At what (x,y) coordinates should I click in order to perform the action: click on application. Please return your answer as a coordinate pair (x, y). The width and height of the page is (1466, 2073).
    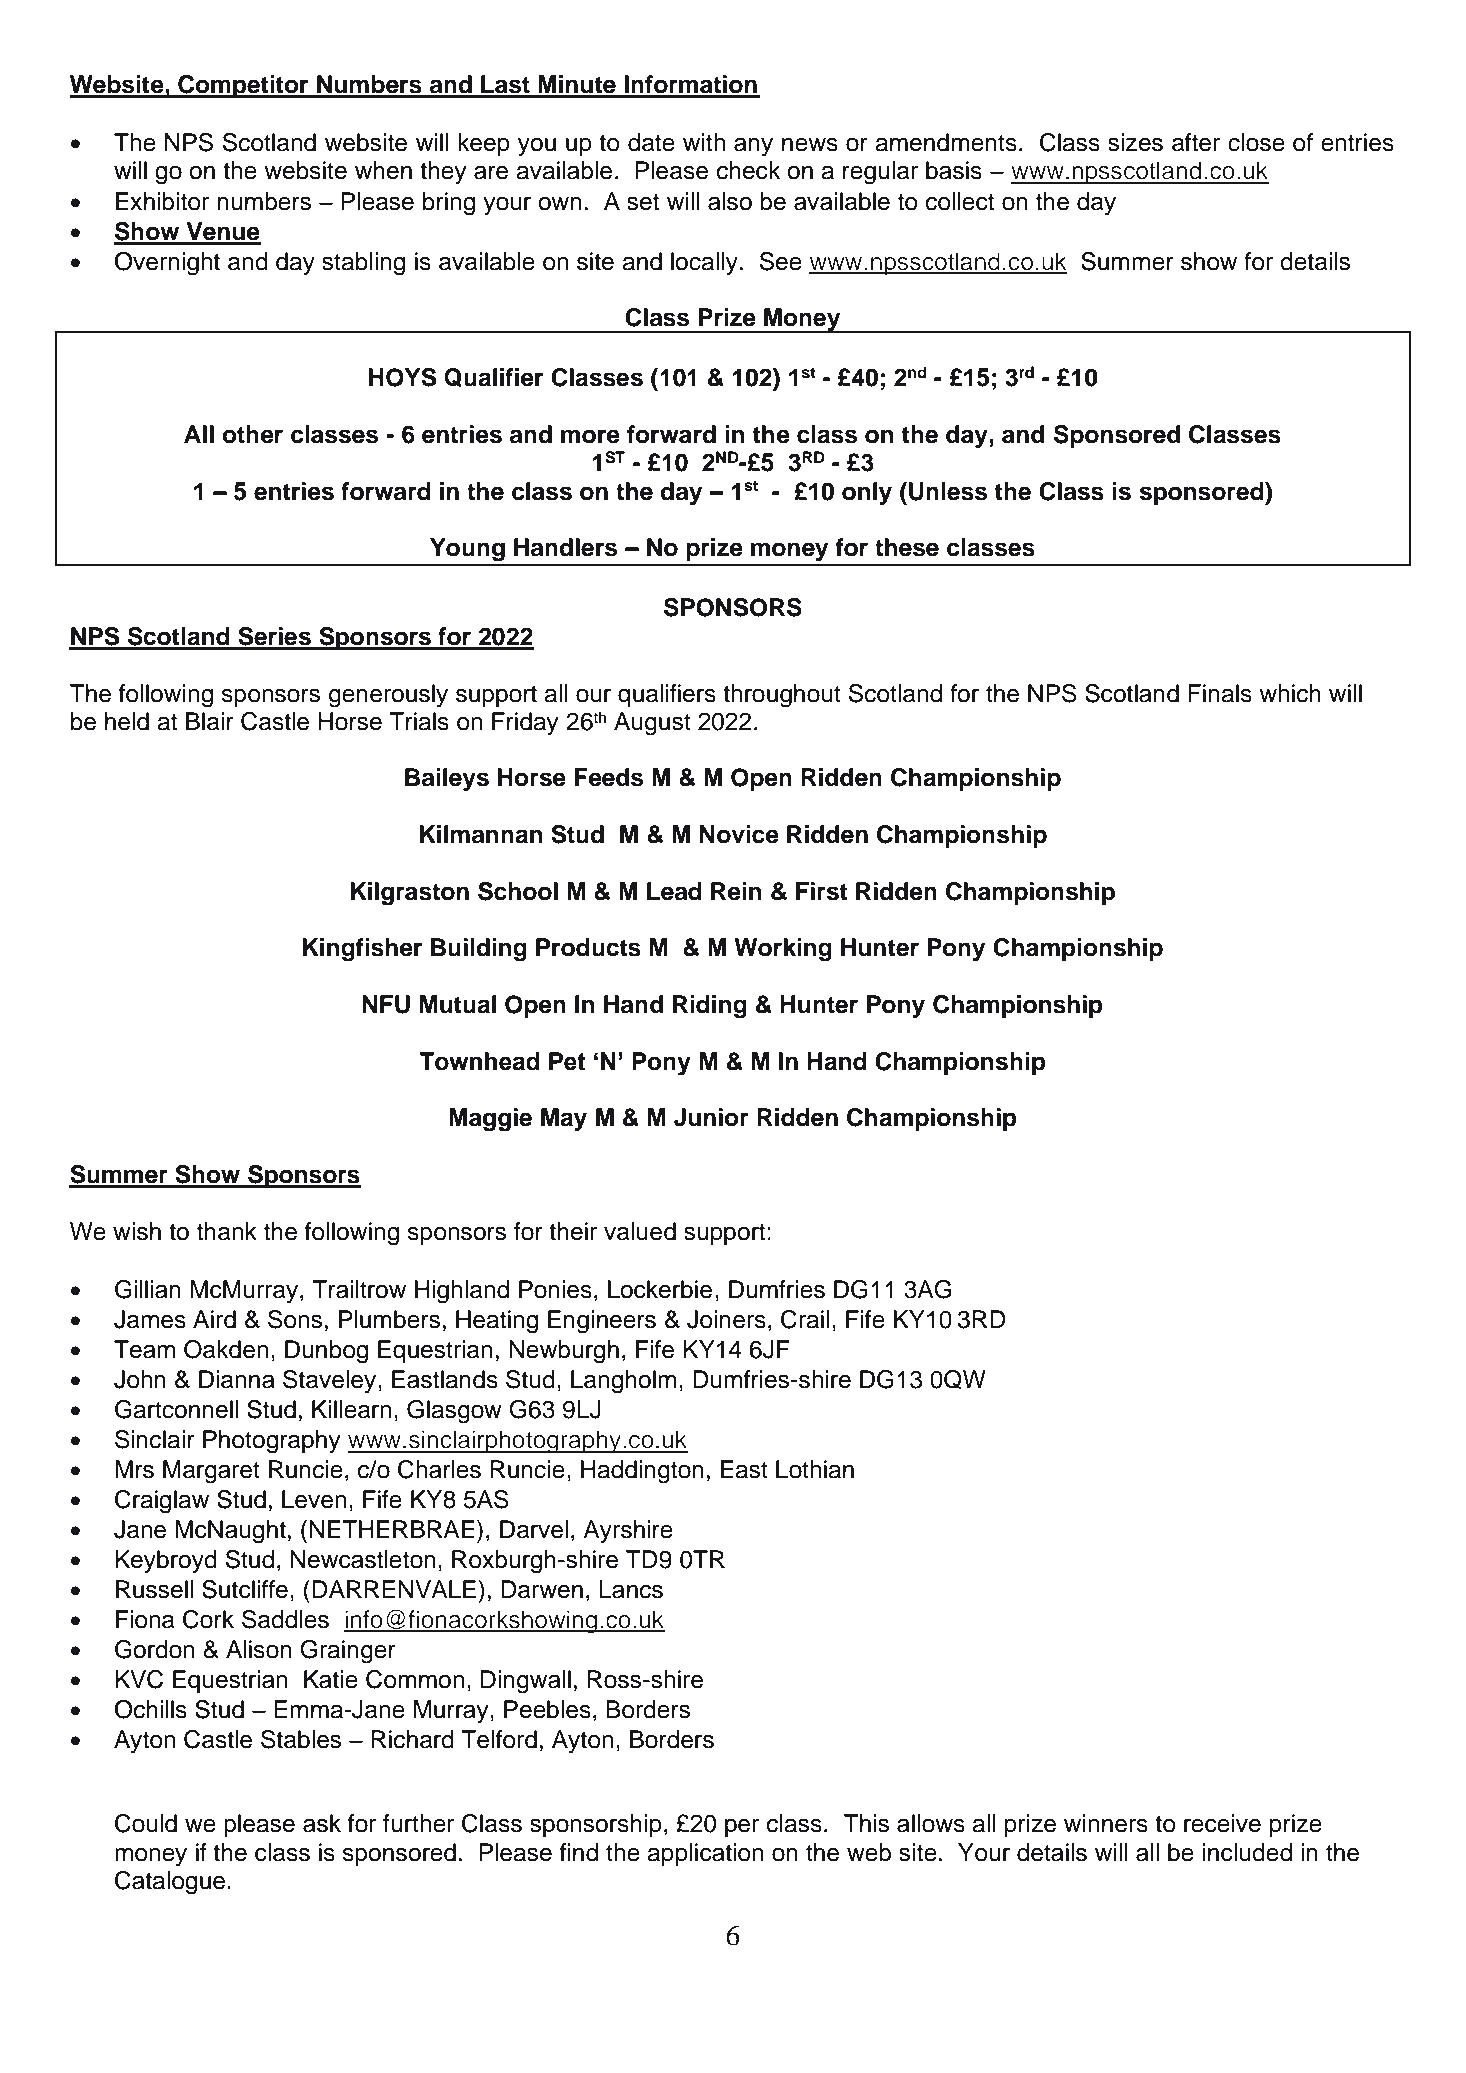
    Looking at the image, I should click on (705, 1854).
